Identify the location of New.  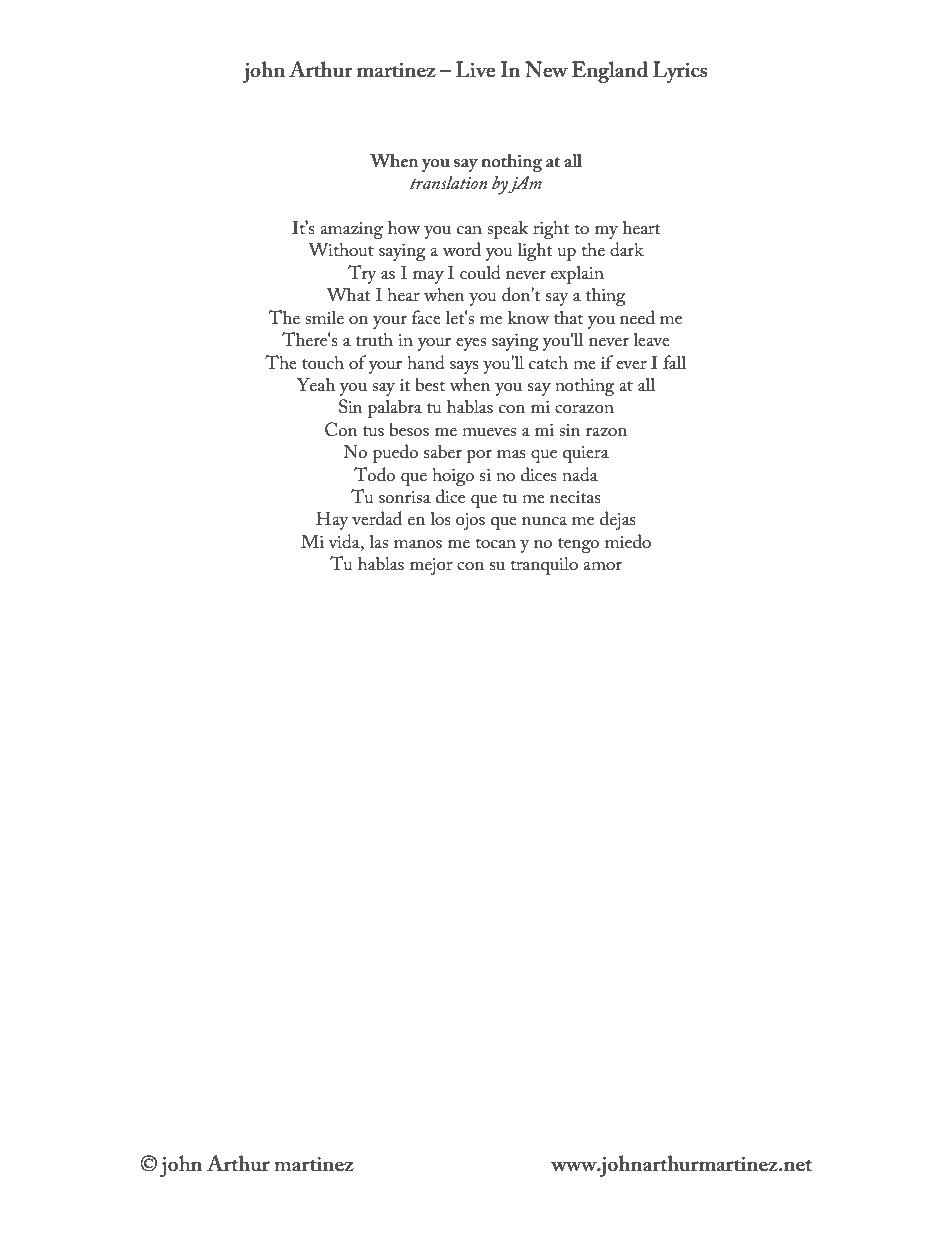
(546, 69).
